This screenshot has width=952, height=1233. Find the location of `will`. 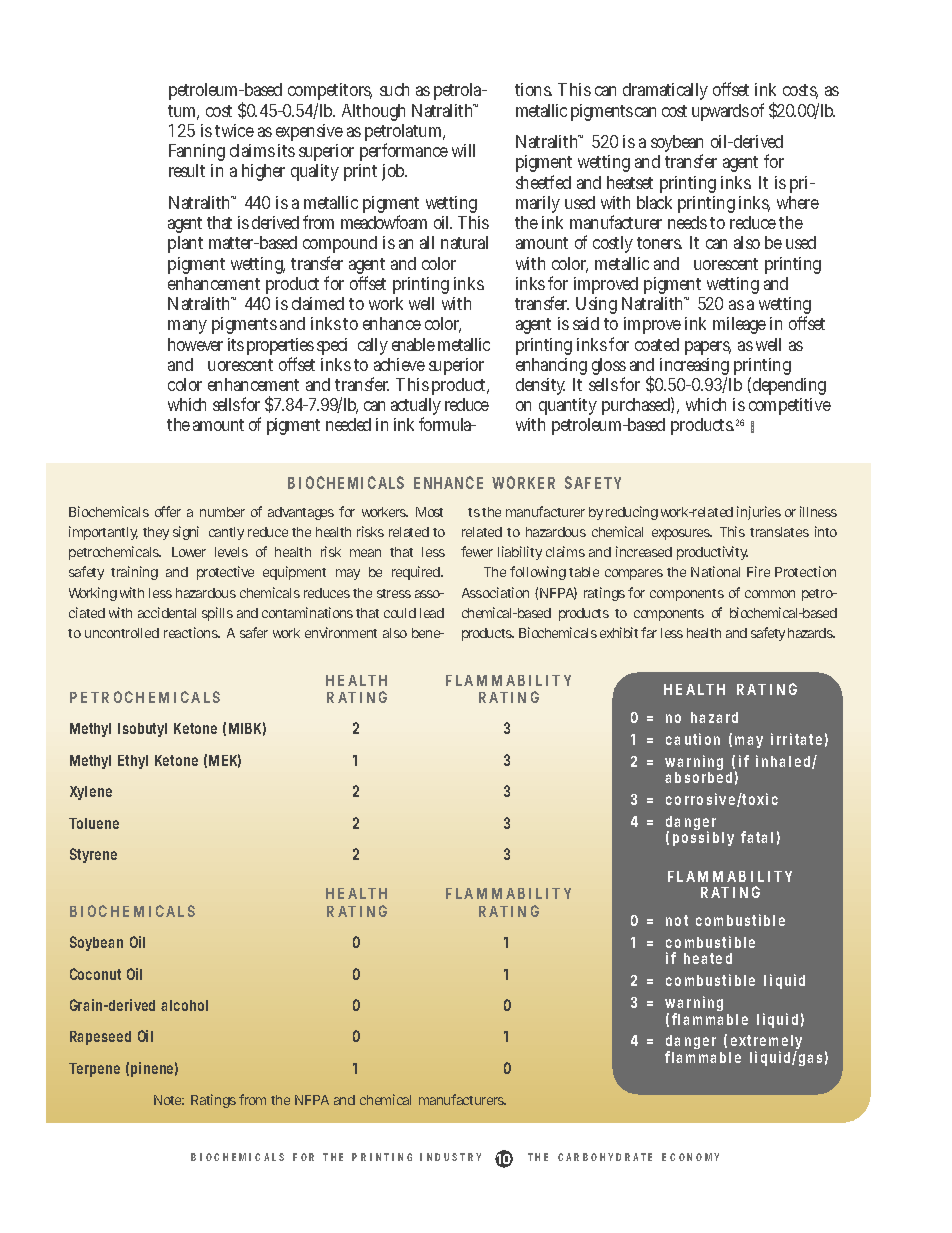

will is located at coordinates (463, 150).
